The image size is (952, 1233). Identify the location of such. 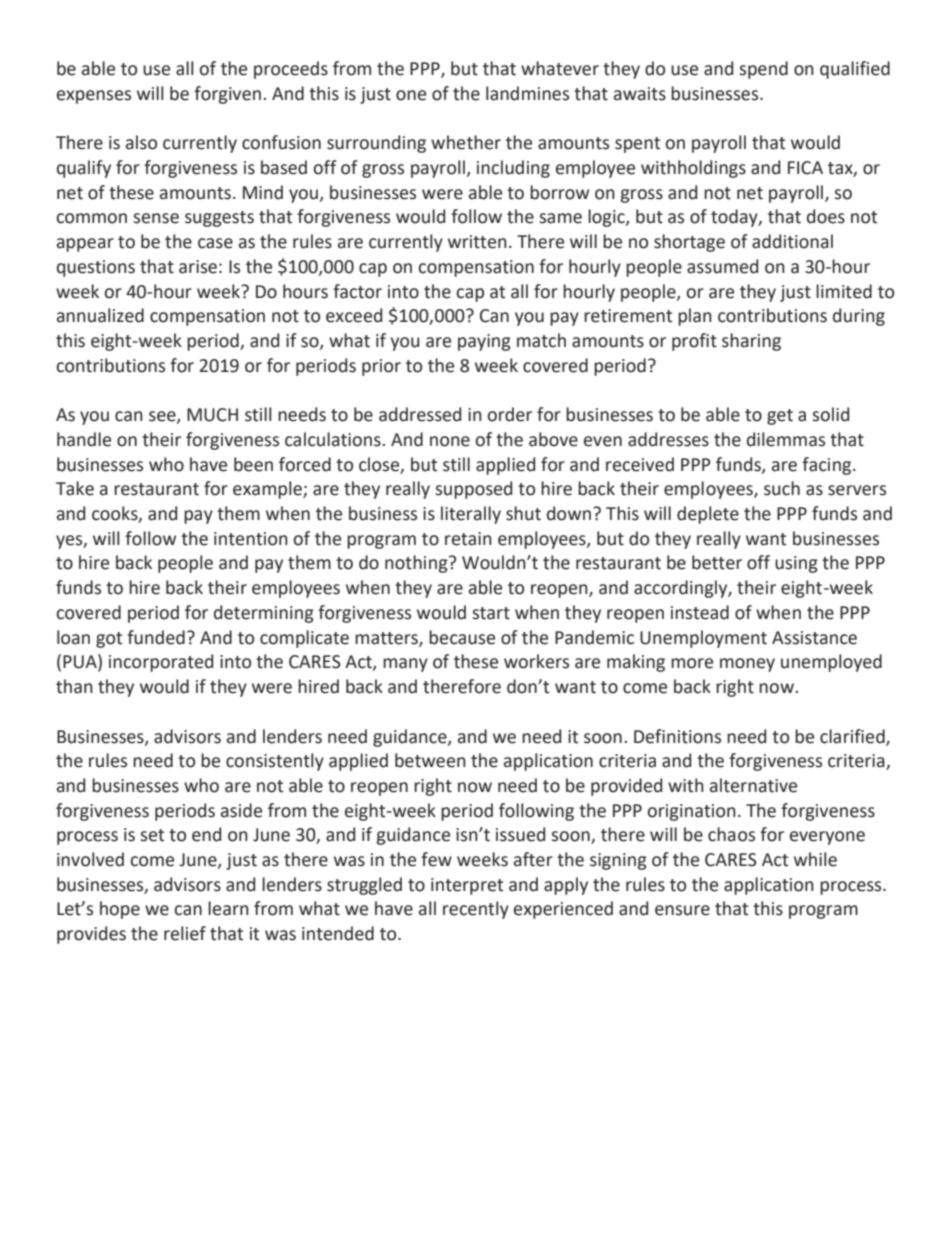
(782, 488).
